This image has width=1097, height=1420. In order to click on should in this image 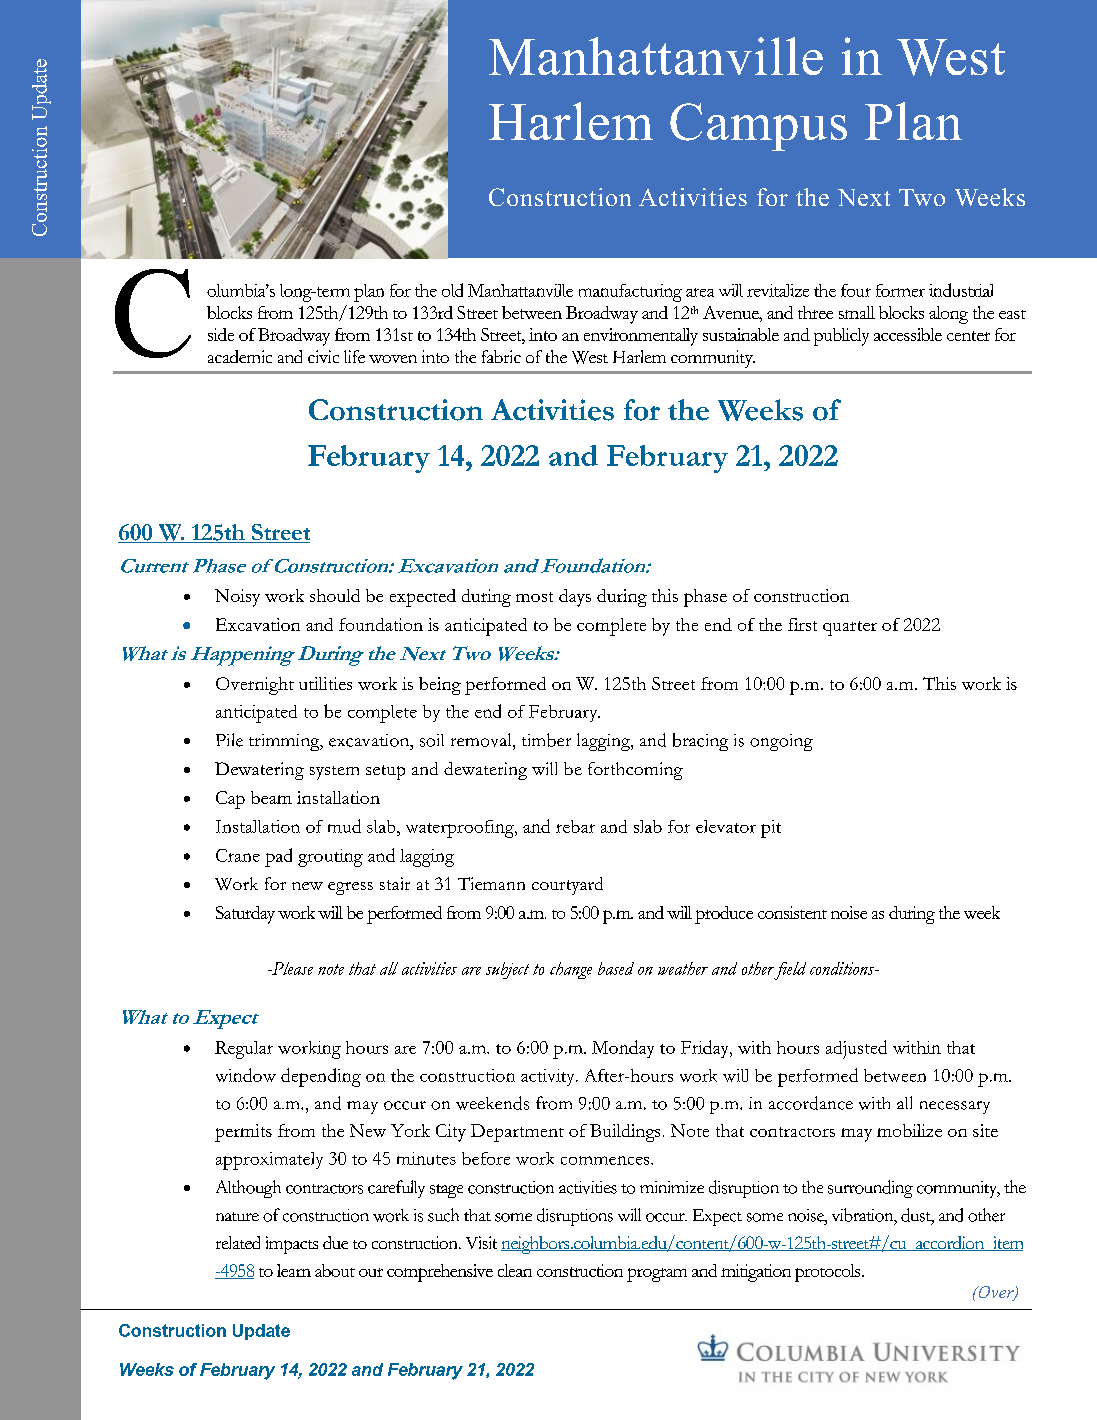, I will do `click(335, 595)`.
